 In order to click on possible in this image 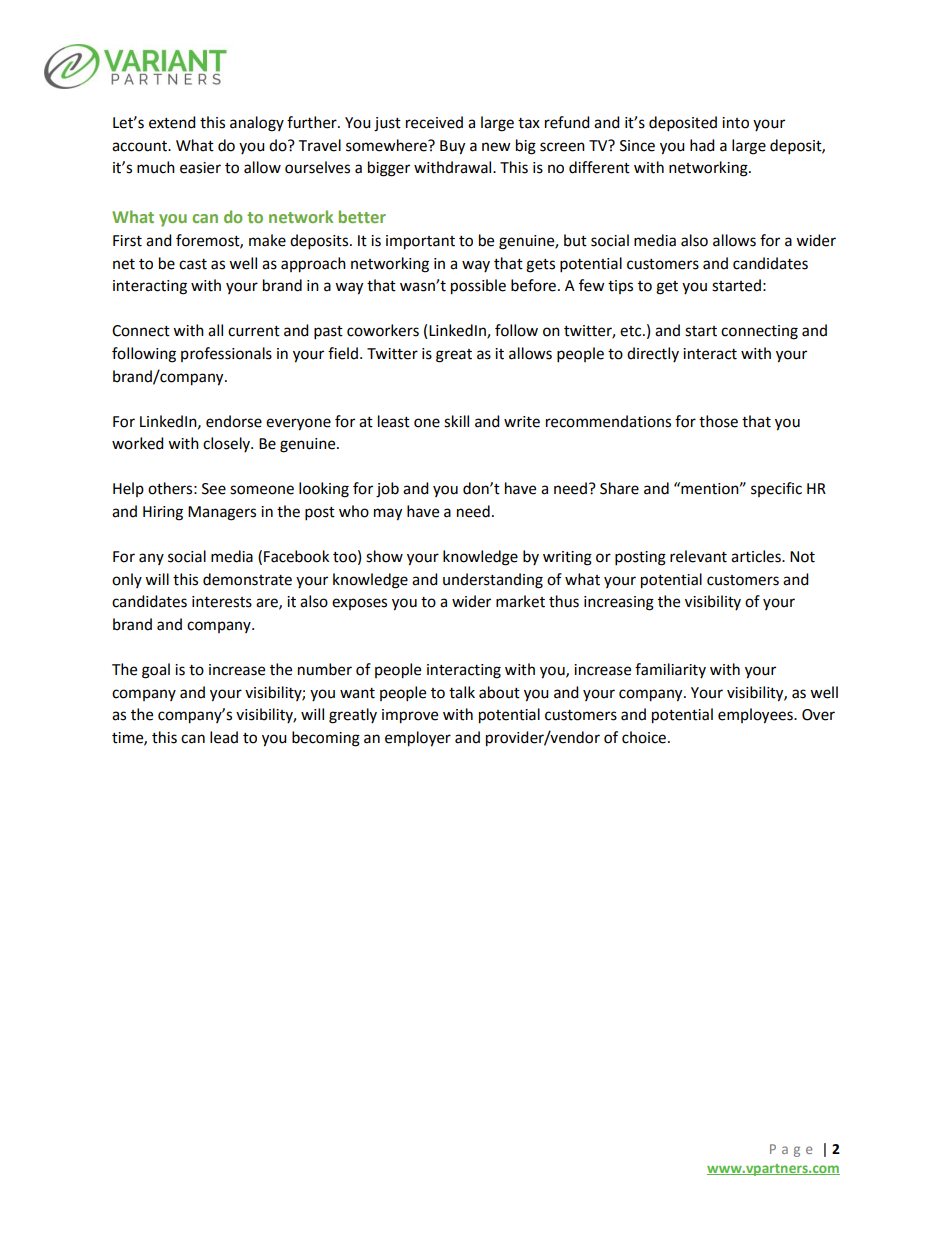, I will do `click(478, 287)`.
